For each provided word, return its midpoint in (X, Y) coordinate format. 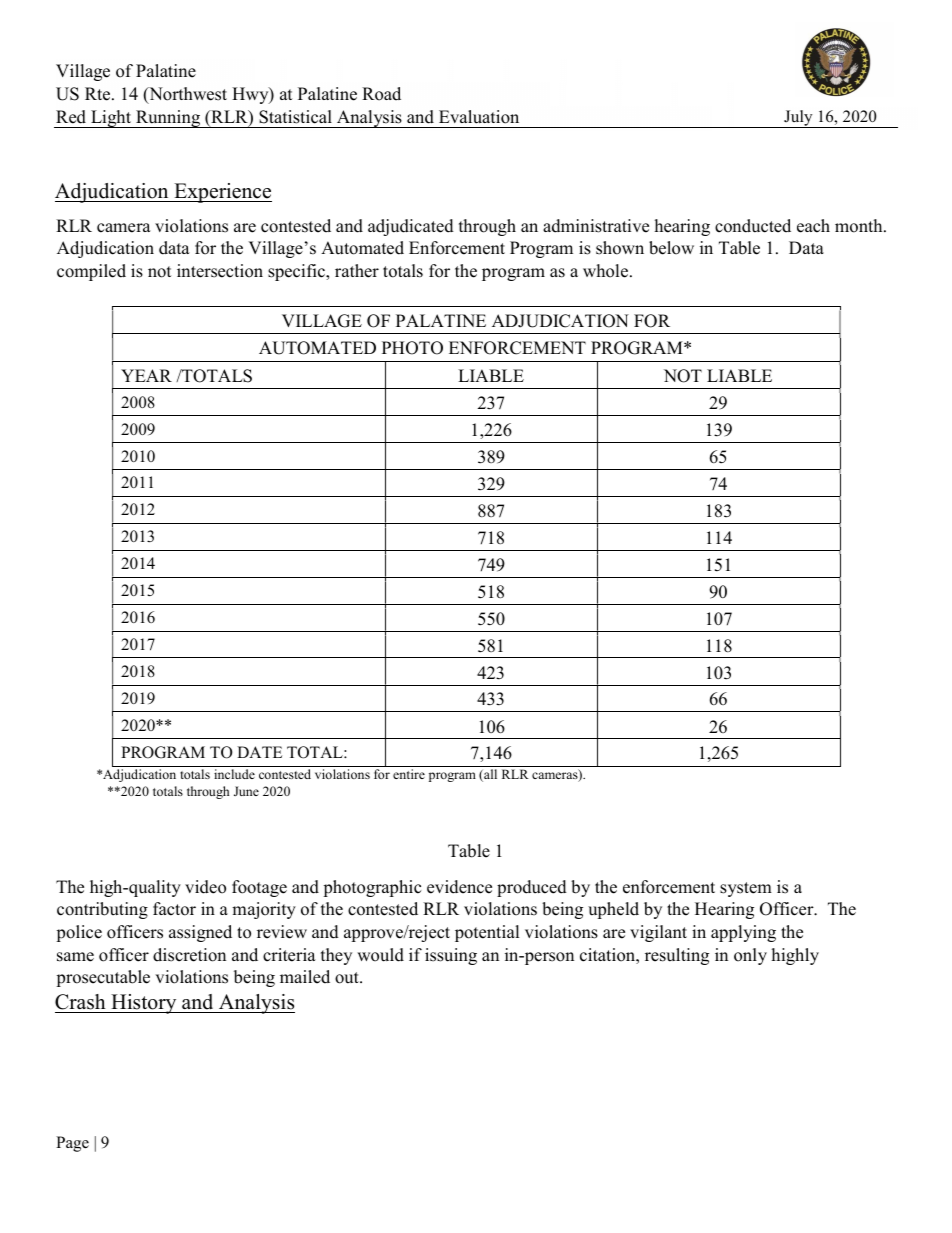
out (348, 978)
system (746, 889)
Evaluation (479, 117)
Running (168, 119)
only (750, 956)
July (798, 119)
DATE (259, 752)
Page (72, 1144)
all (489, 775)
